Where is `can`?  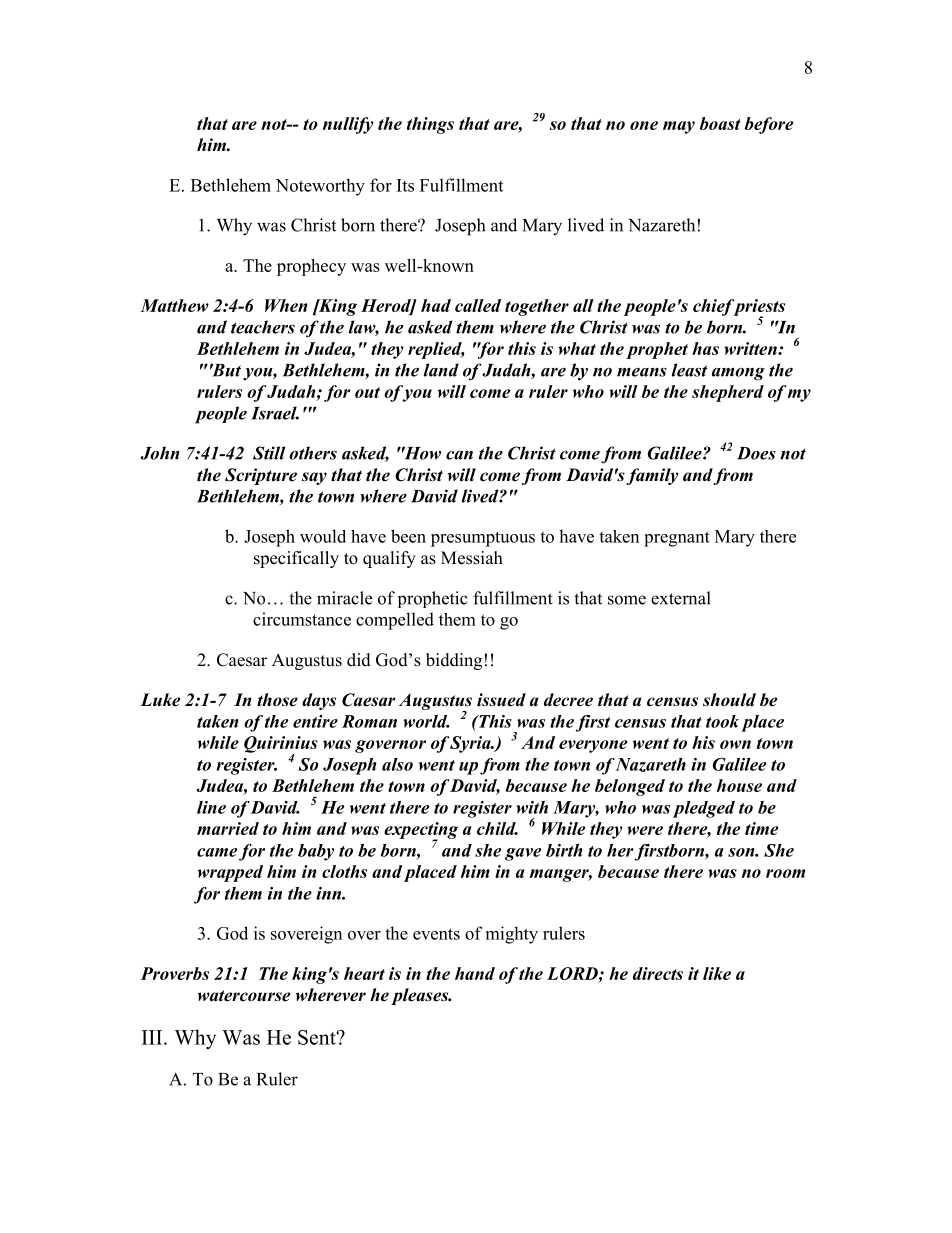
can is located at coordinates (459, 455).
